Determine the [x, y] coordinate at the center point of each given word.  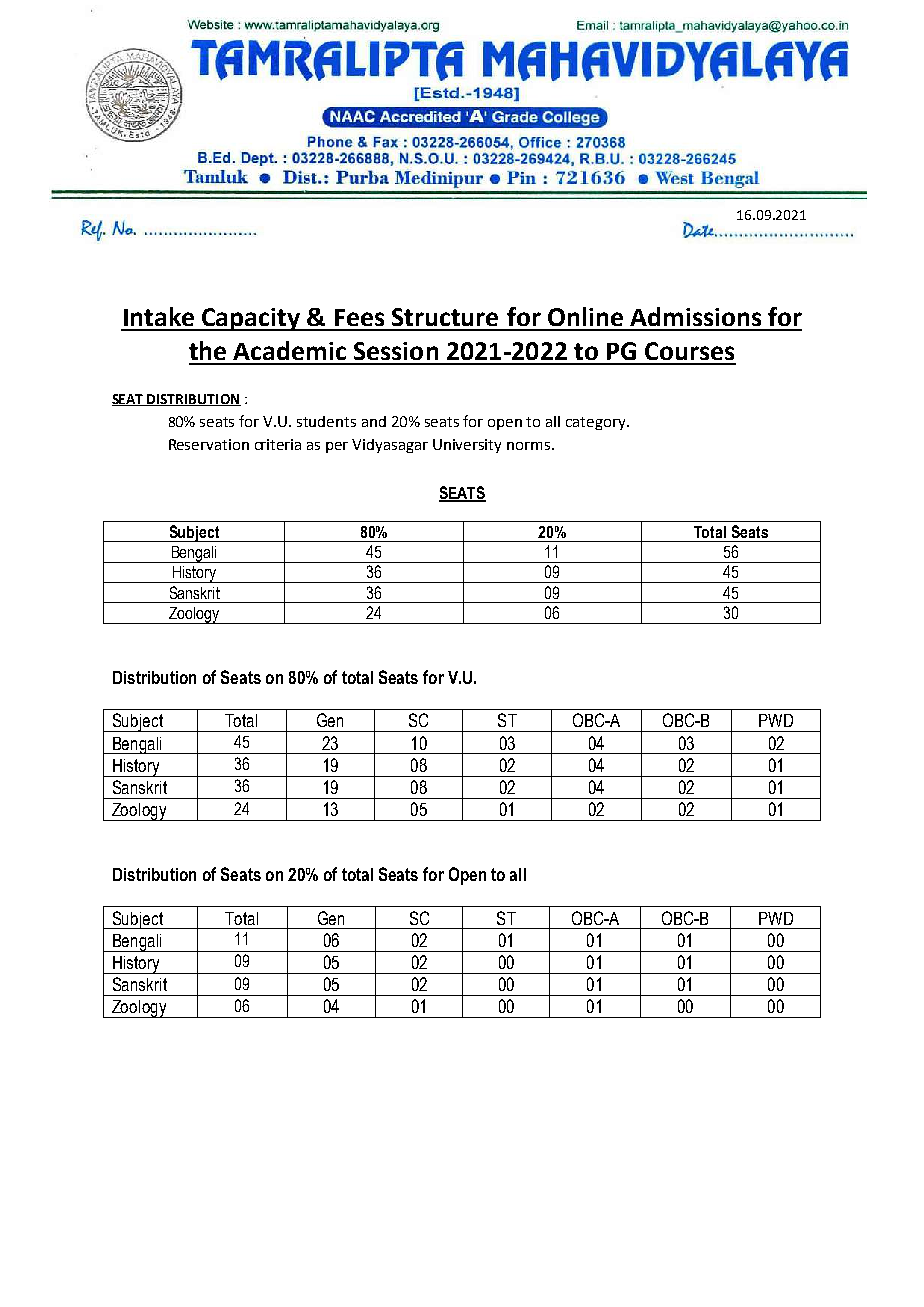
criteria [278, 444]
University [467, 446]
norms [528, 446]
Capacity [251, 319]
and [374, 421]
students [326, 421]
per [337, 447]
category [597, 423]
